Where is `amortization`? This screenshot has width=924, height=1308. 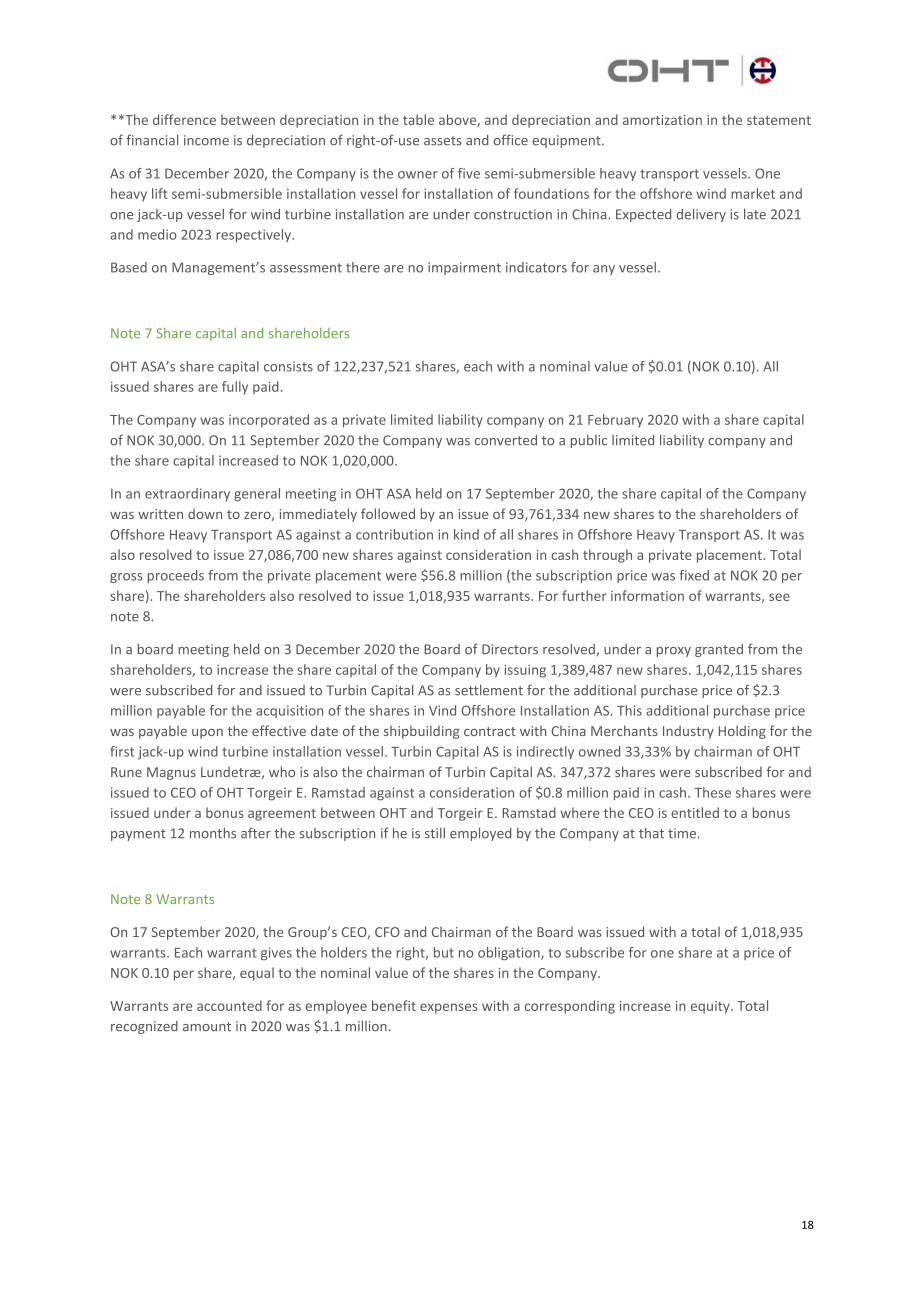
amortization is located at coordinates (662, 120).
